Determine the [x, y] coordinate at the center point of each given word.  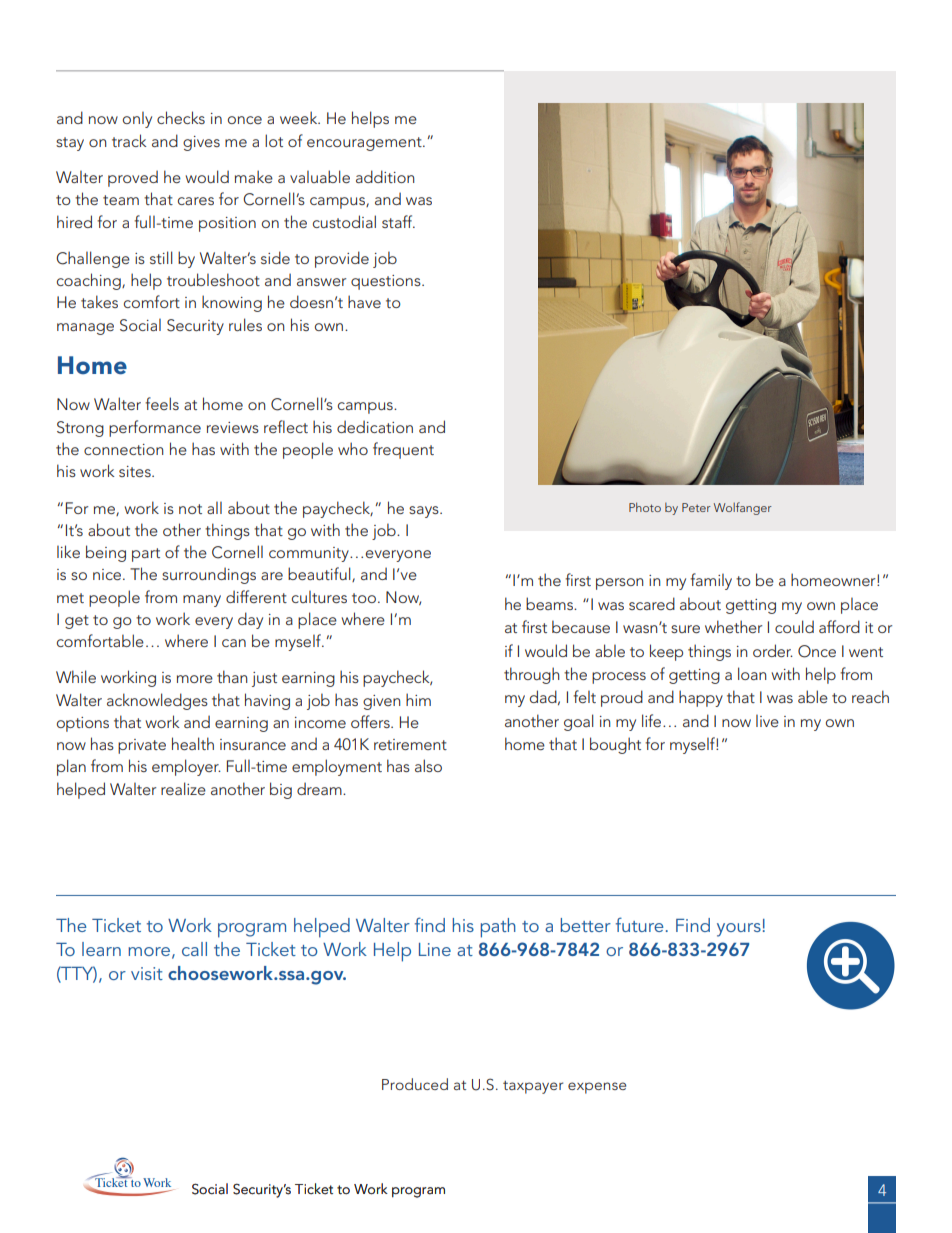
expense [597, 1088]
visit [147, 973]
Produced [415, 1084]
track [129, 140]
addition [385, 176]
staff [398, 221]
